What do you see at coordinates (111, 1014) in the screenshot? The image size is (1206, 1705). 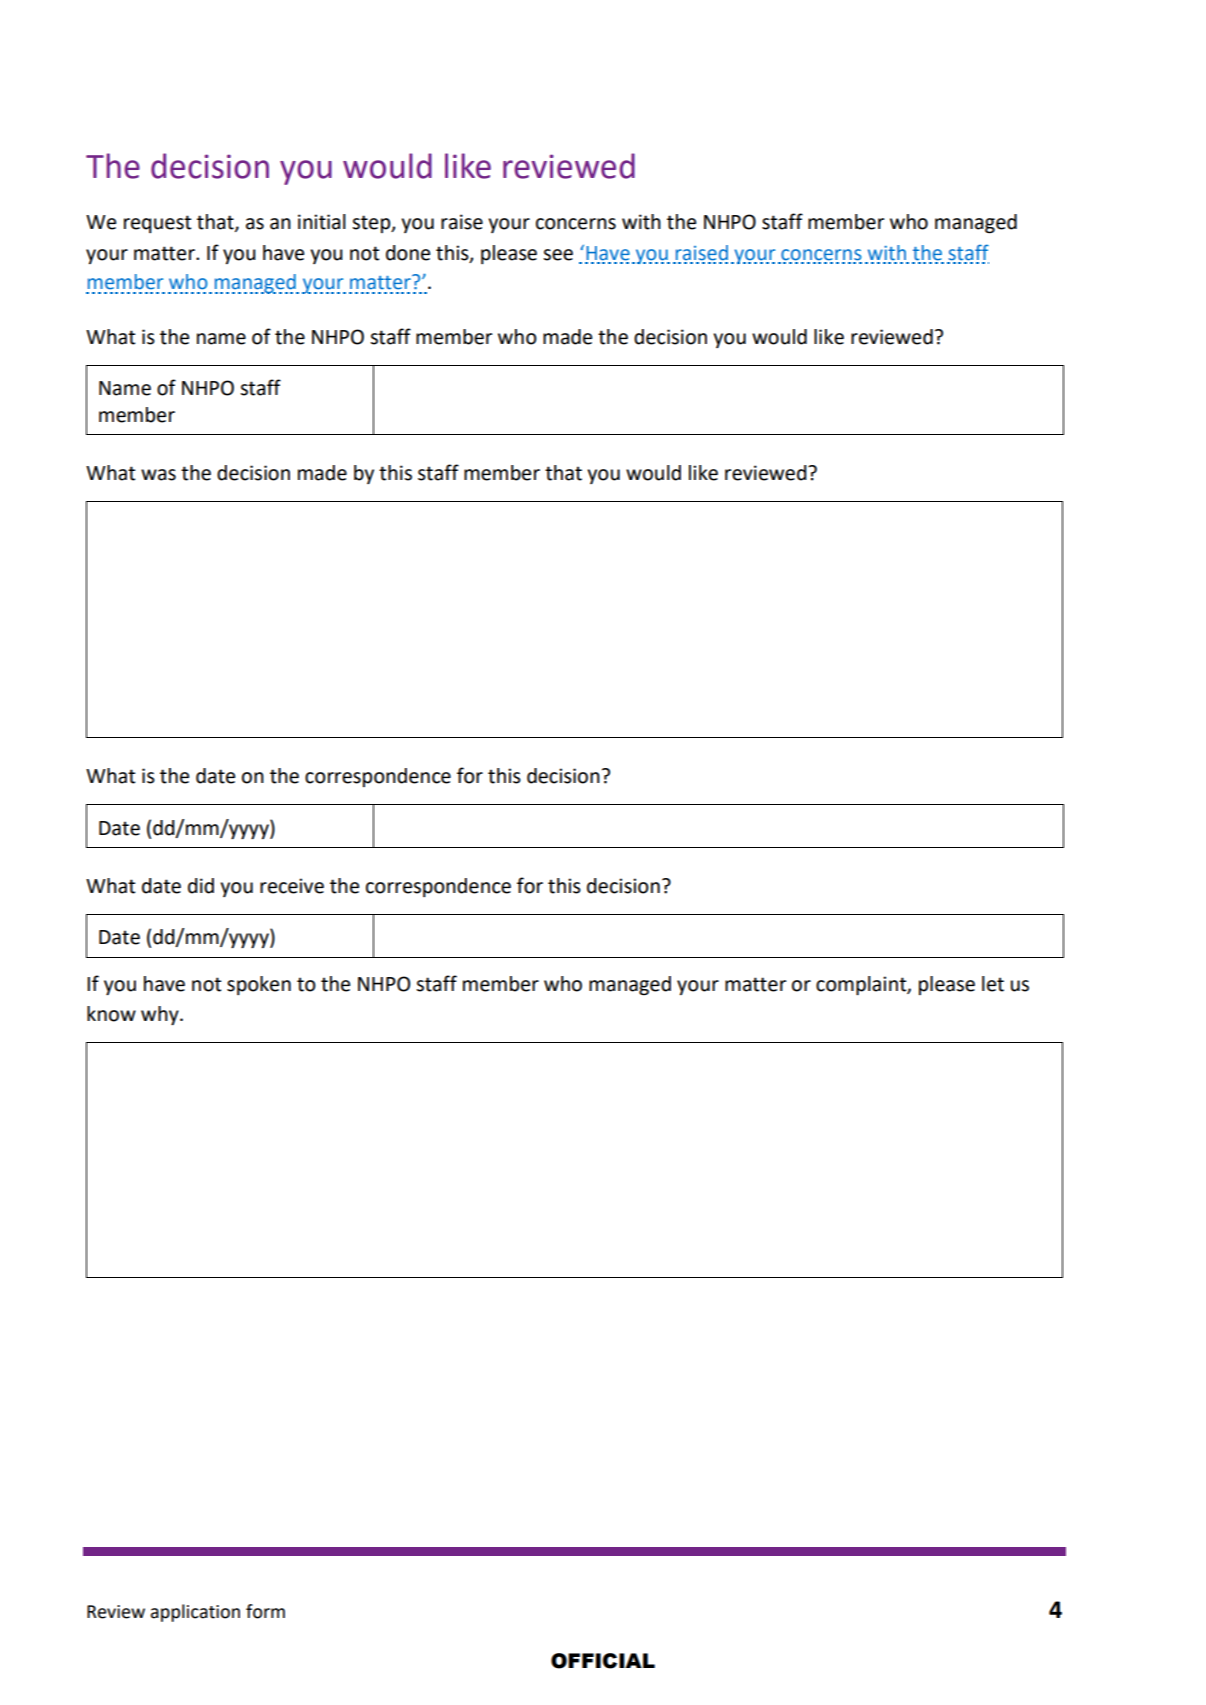 I see `know` at bounding box center [111, 1014].
